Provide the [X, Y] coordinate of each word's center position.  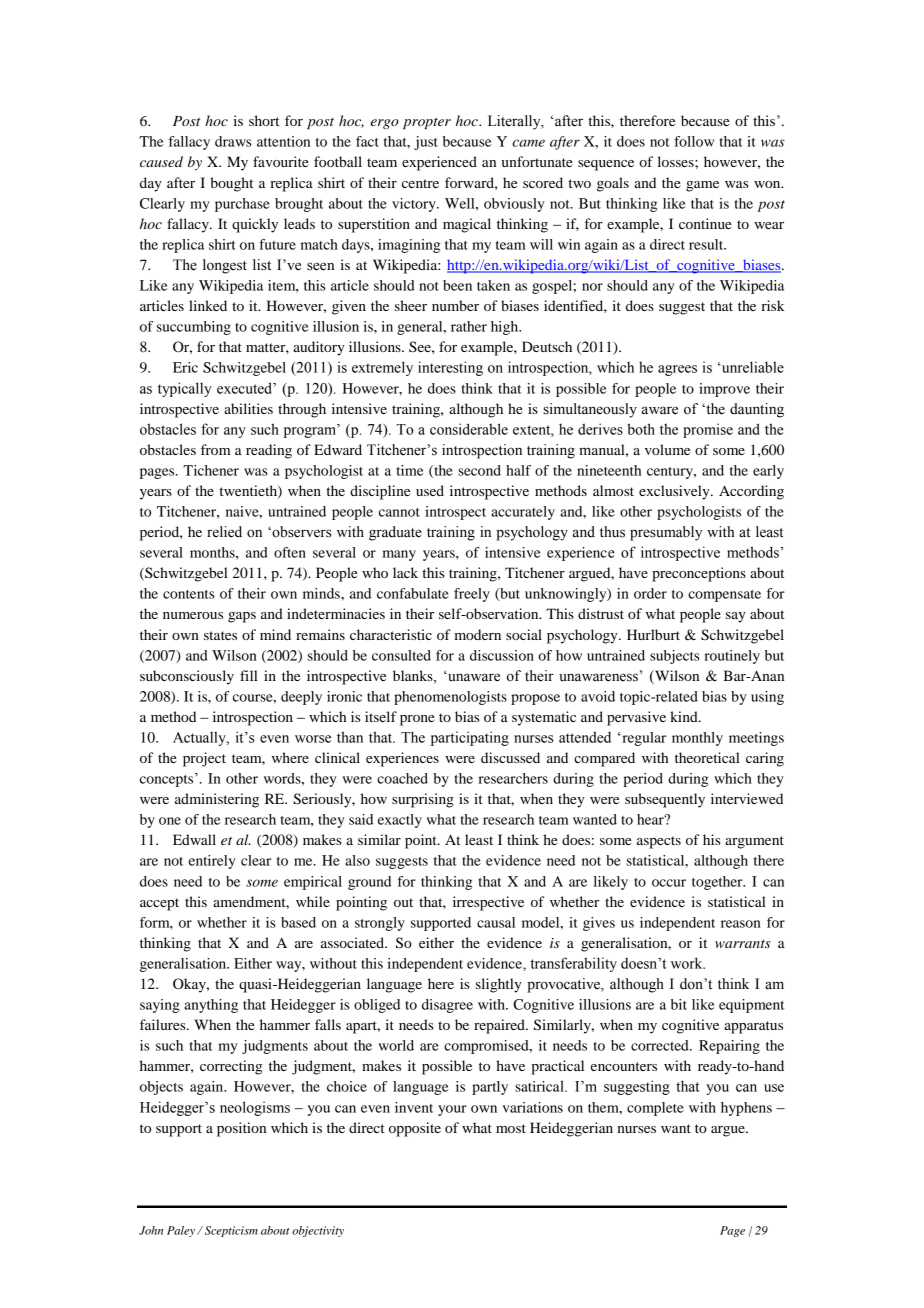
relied [224, 532]
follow [694, 141]
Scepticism [230, 1231]
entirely [212, 862]
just [426, 143]
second [479, 470]
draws [233, 141]
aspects [659, 842]
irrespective [488, 903]
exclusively [675, 492]
